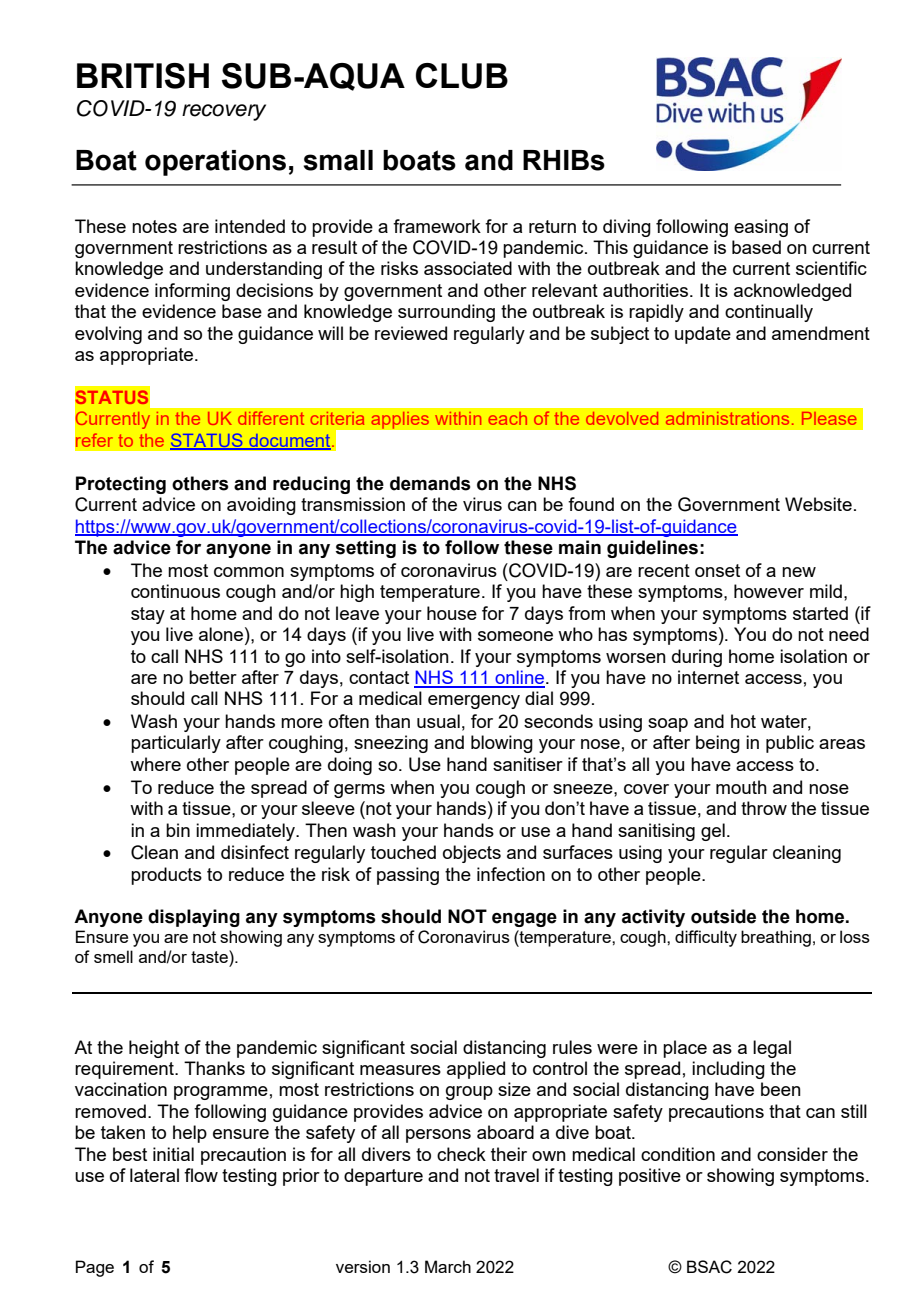 This document has width=924, height=1308. What do you see at coordinates (462, 76) in the document?
I see `CLUB` at bounding box center [462, 76].
